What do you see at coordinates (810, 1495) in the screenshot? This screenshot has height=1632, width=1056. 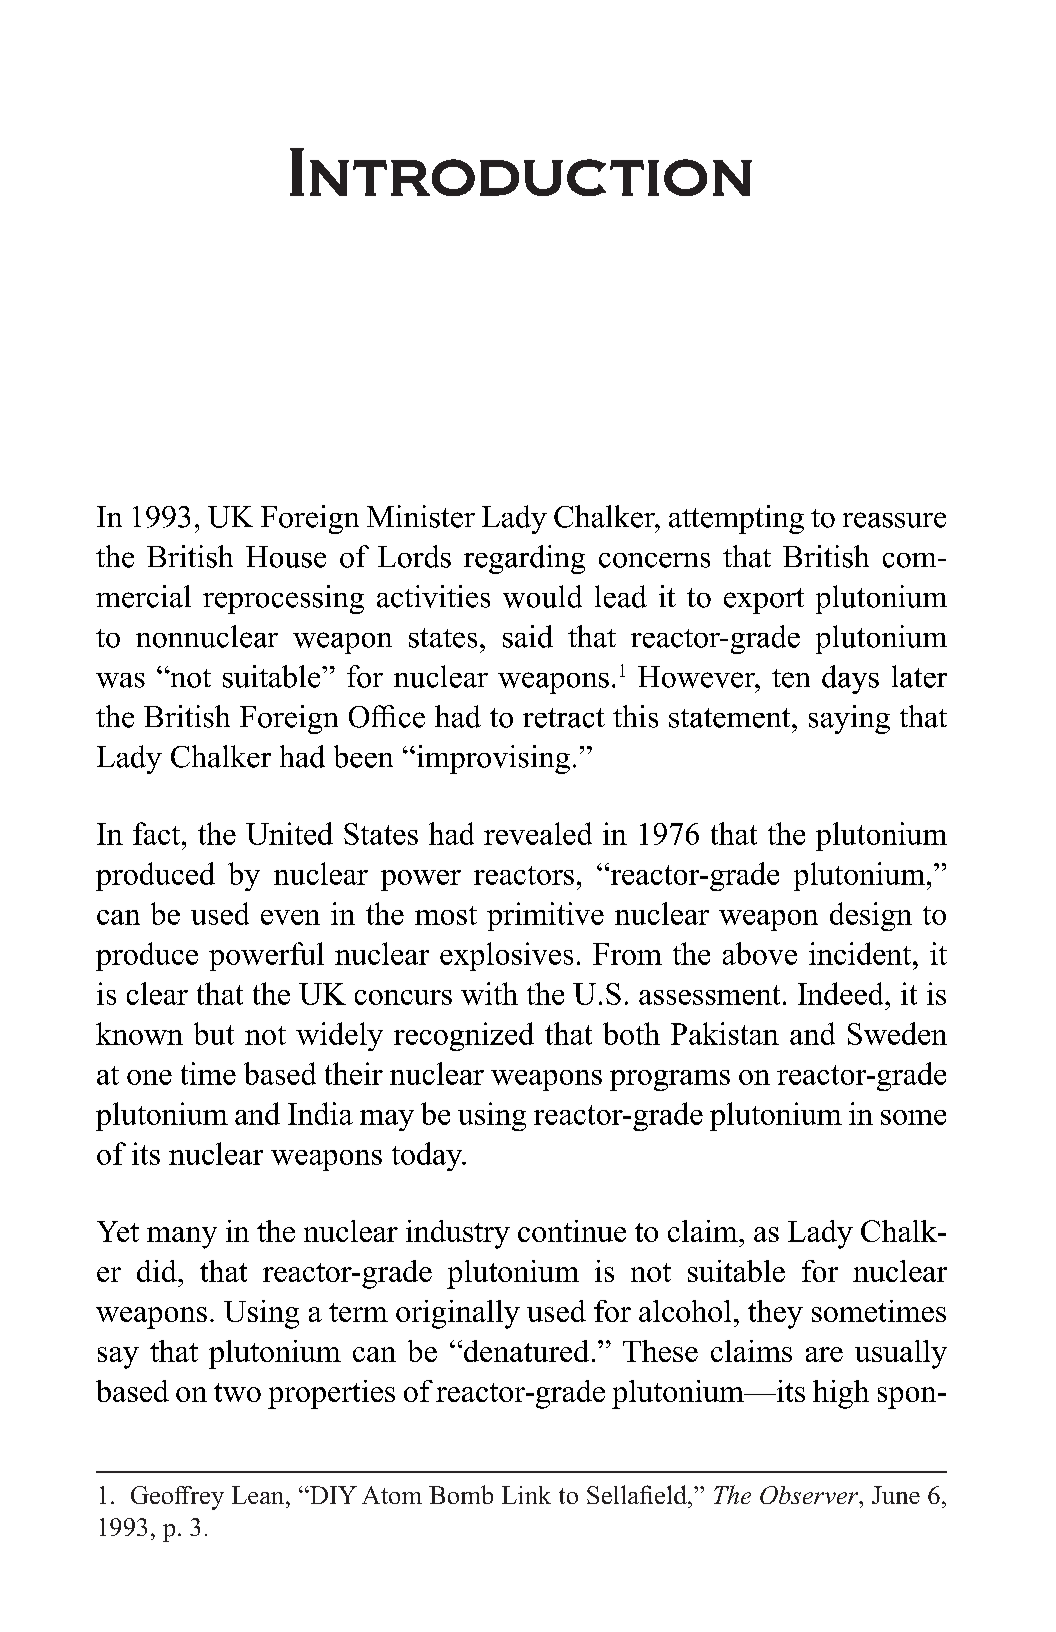 I see `Observer` at bounding box center [810, 1495].
